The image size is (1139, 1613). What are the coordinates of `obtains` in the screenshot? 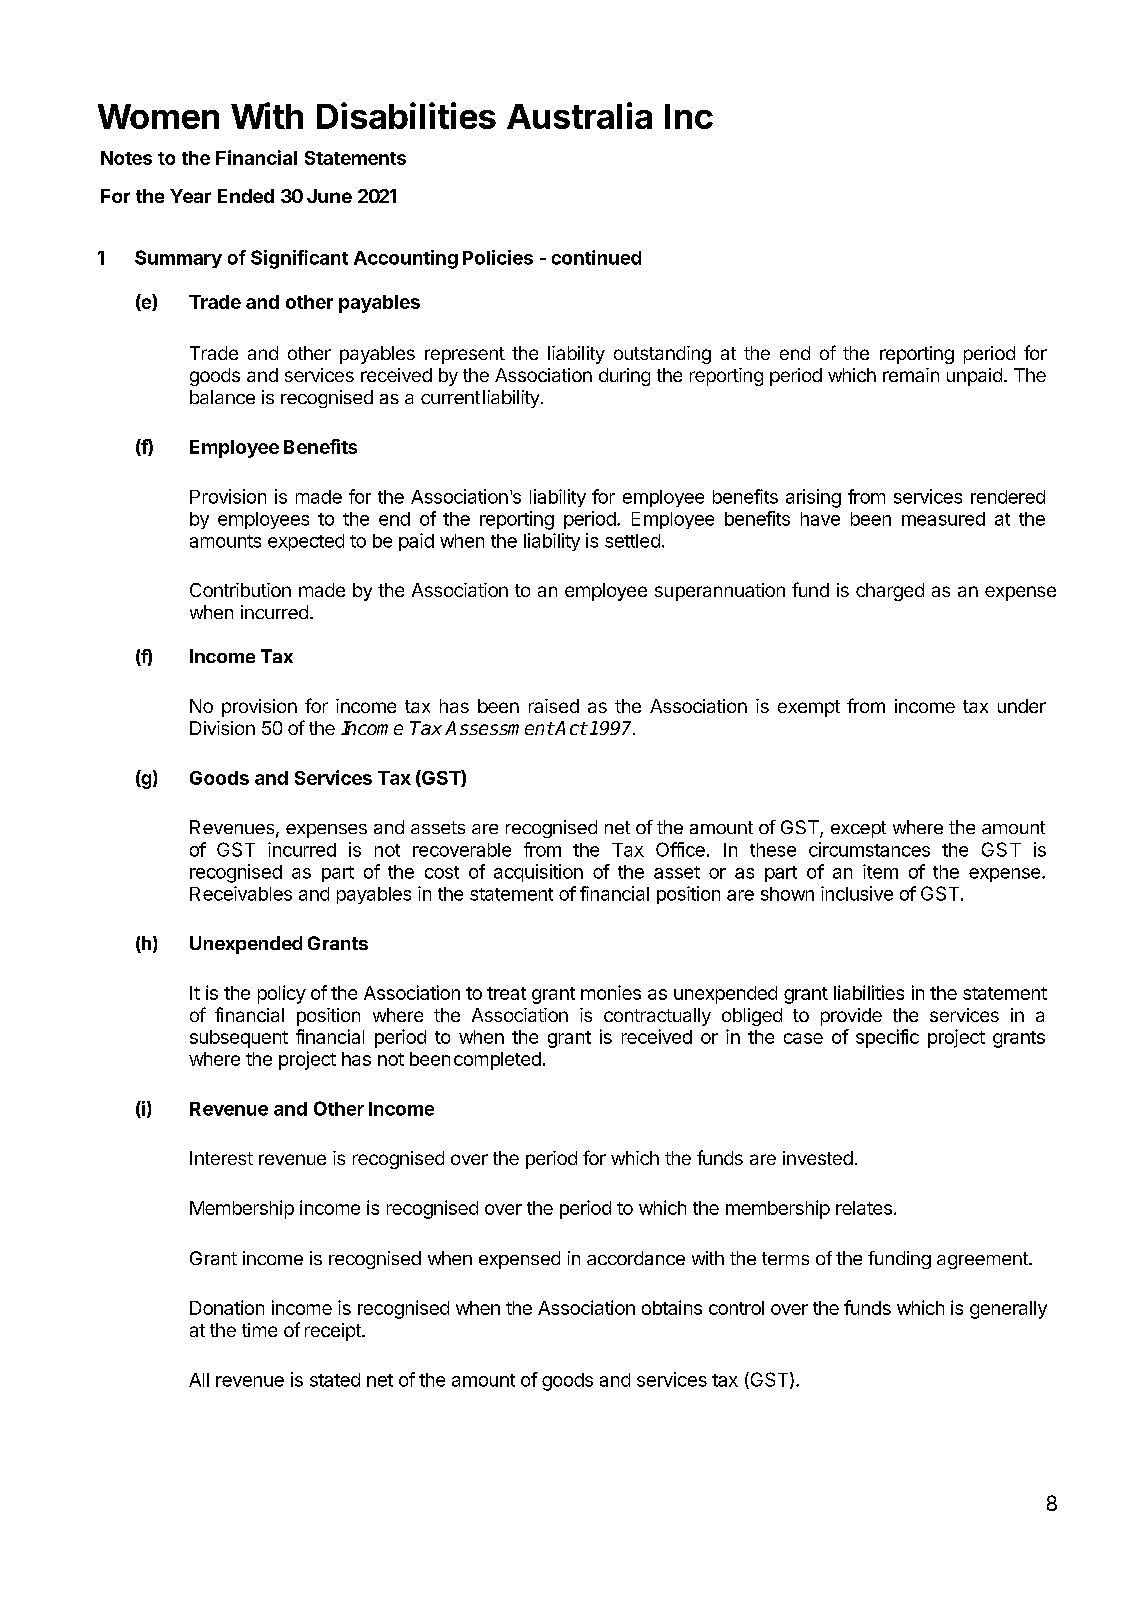 It's located at (672, 1307).
